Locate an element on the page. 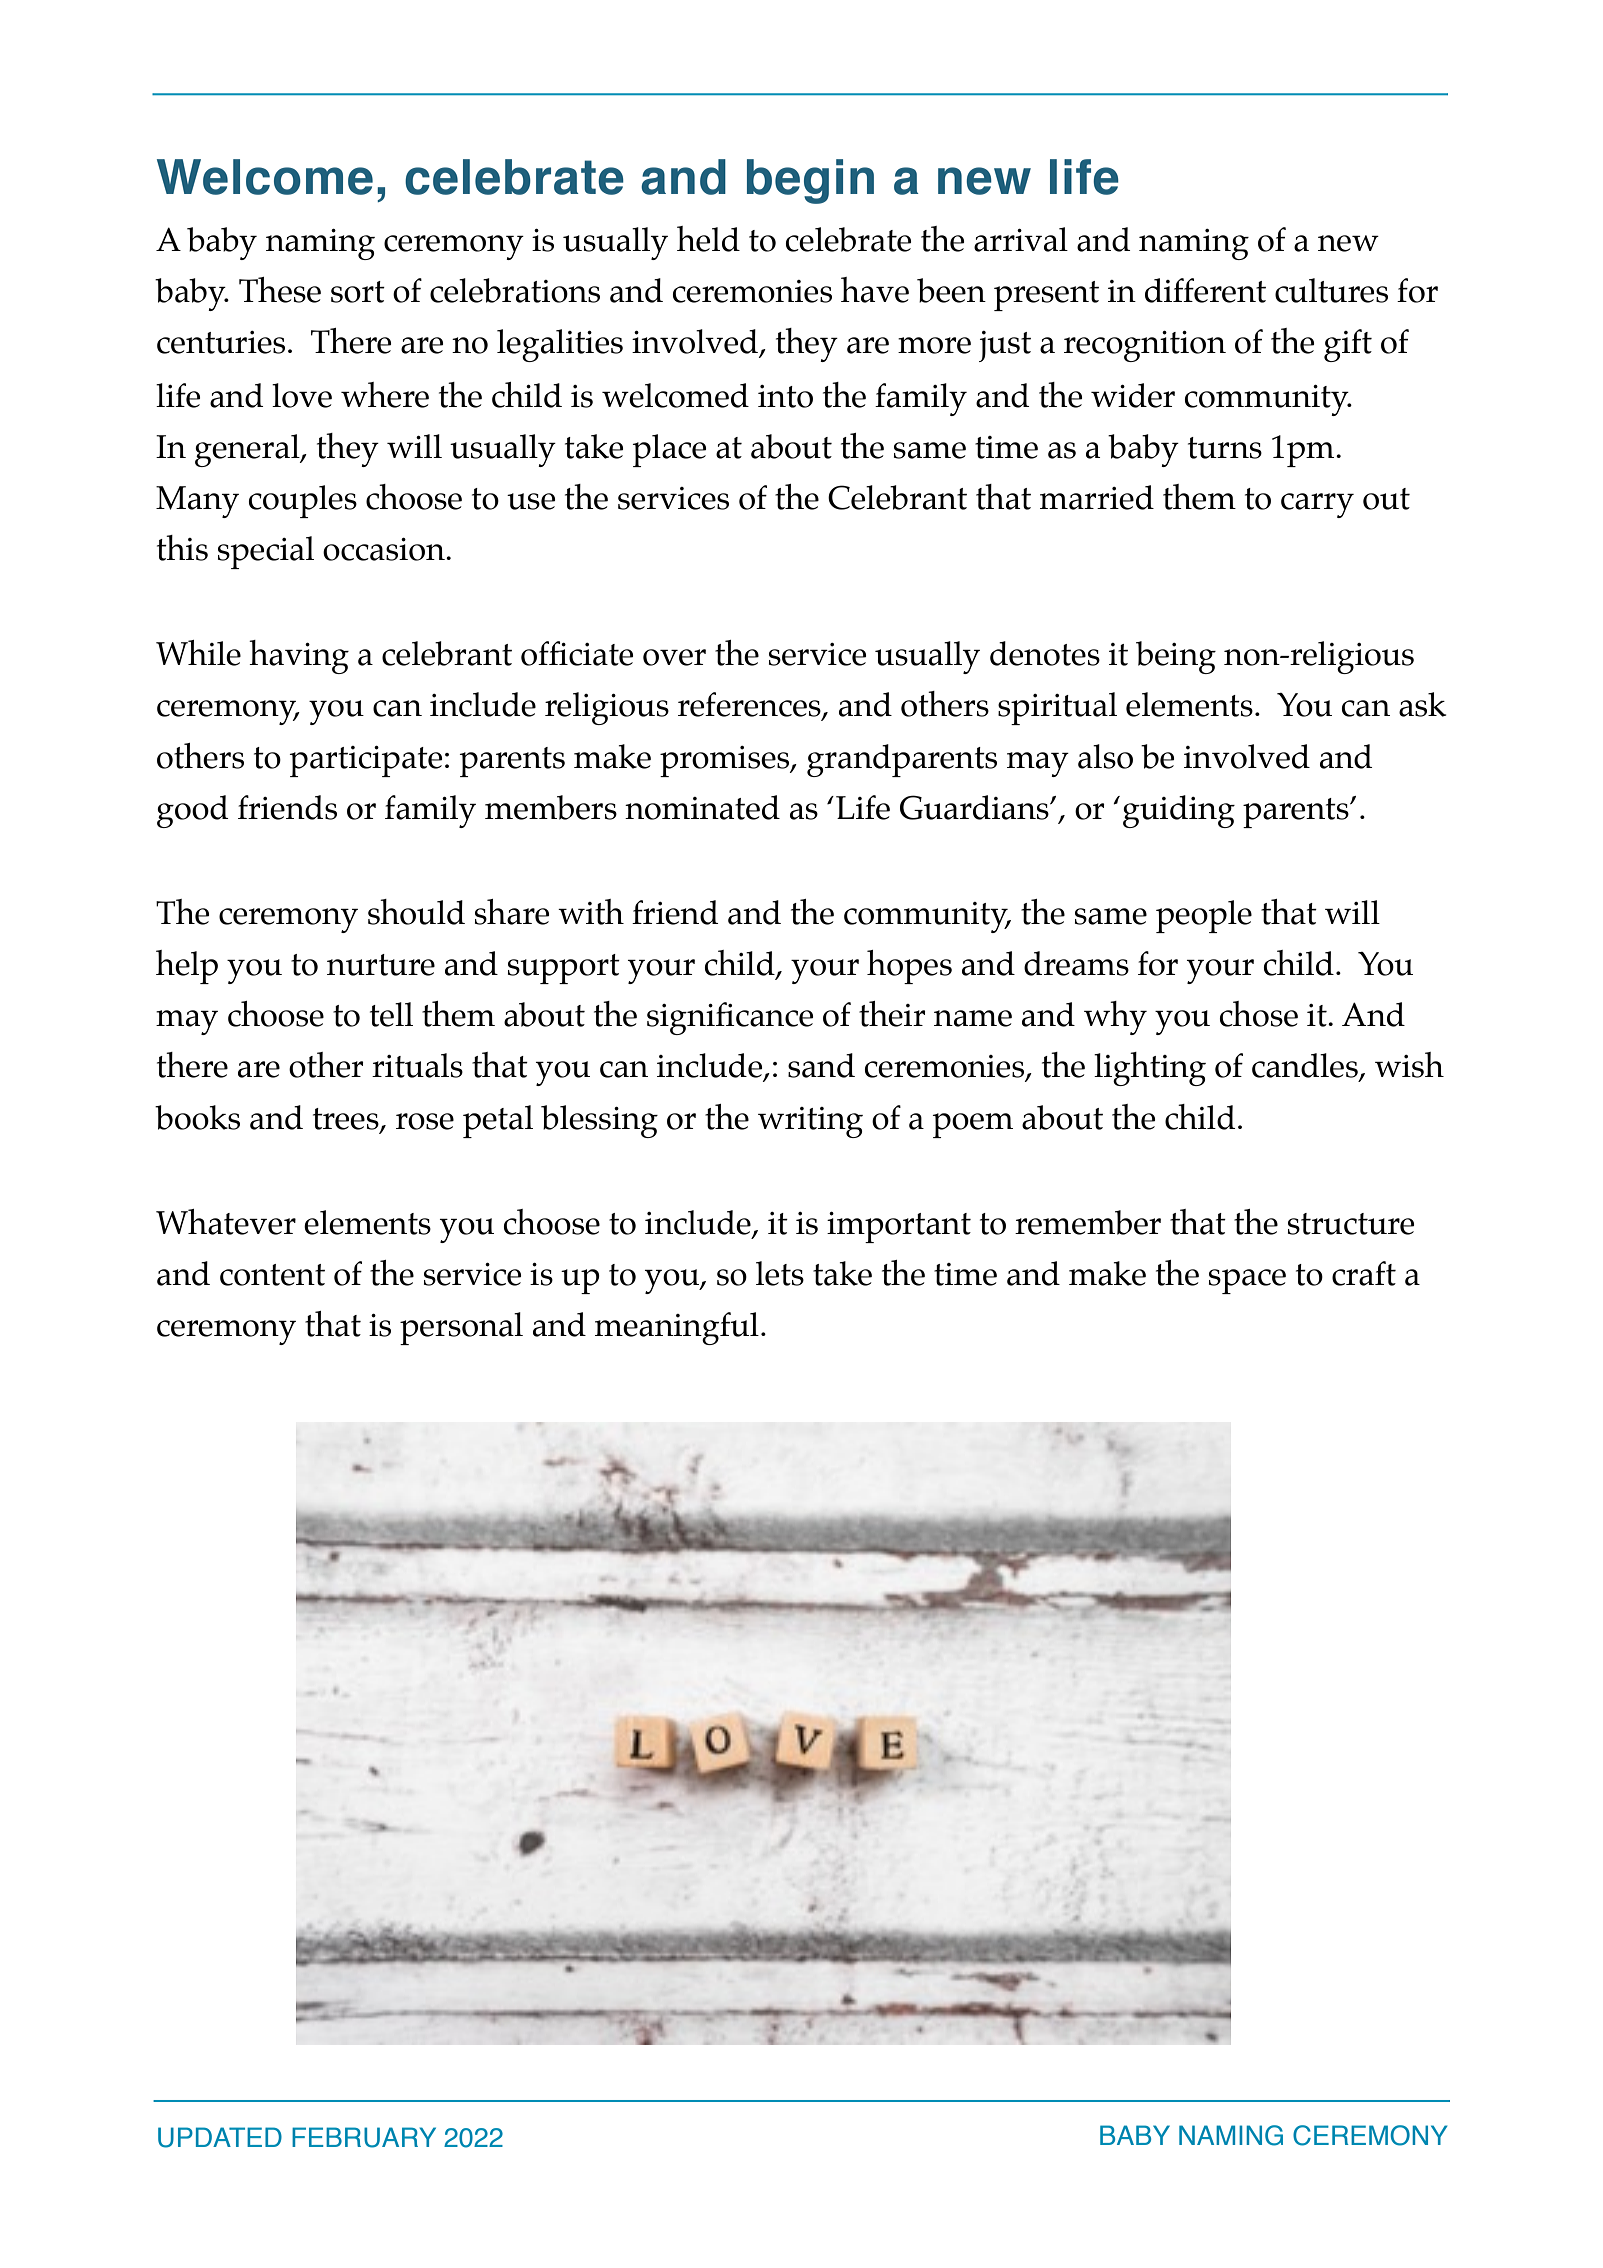  trees is located at coordinates (347, 1119).
